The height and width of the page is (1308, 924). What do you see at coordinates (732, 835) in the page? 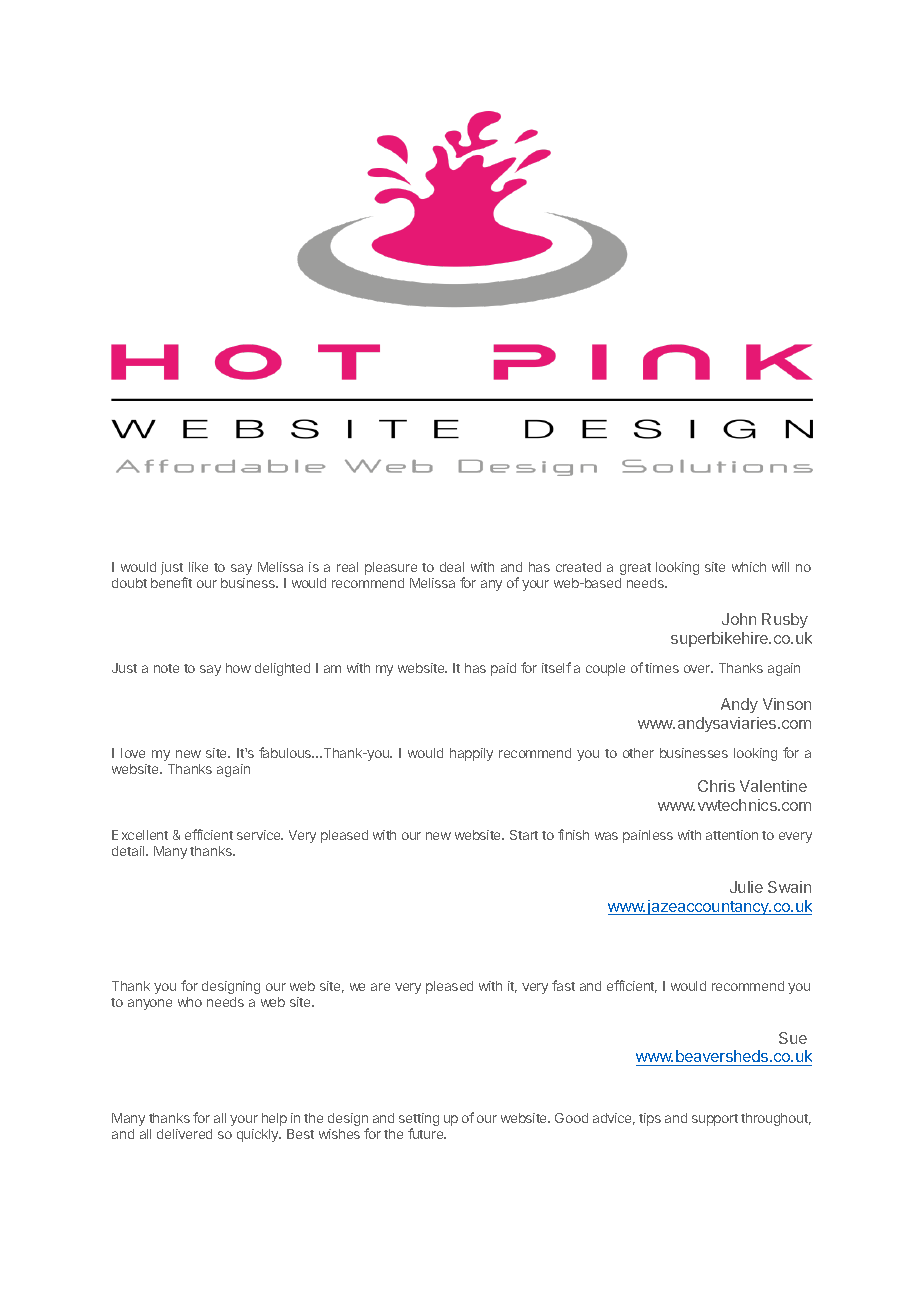
I see `attention` at bounding box center [732, 835].
